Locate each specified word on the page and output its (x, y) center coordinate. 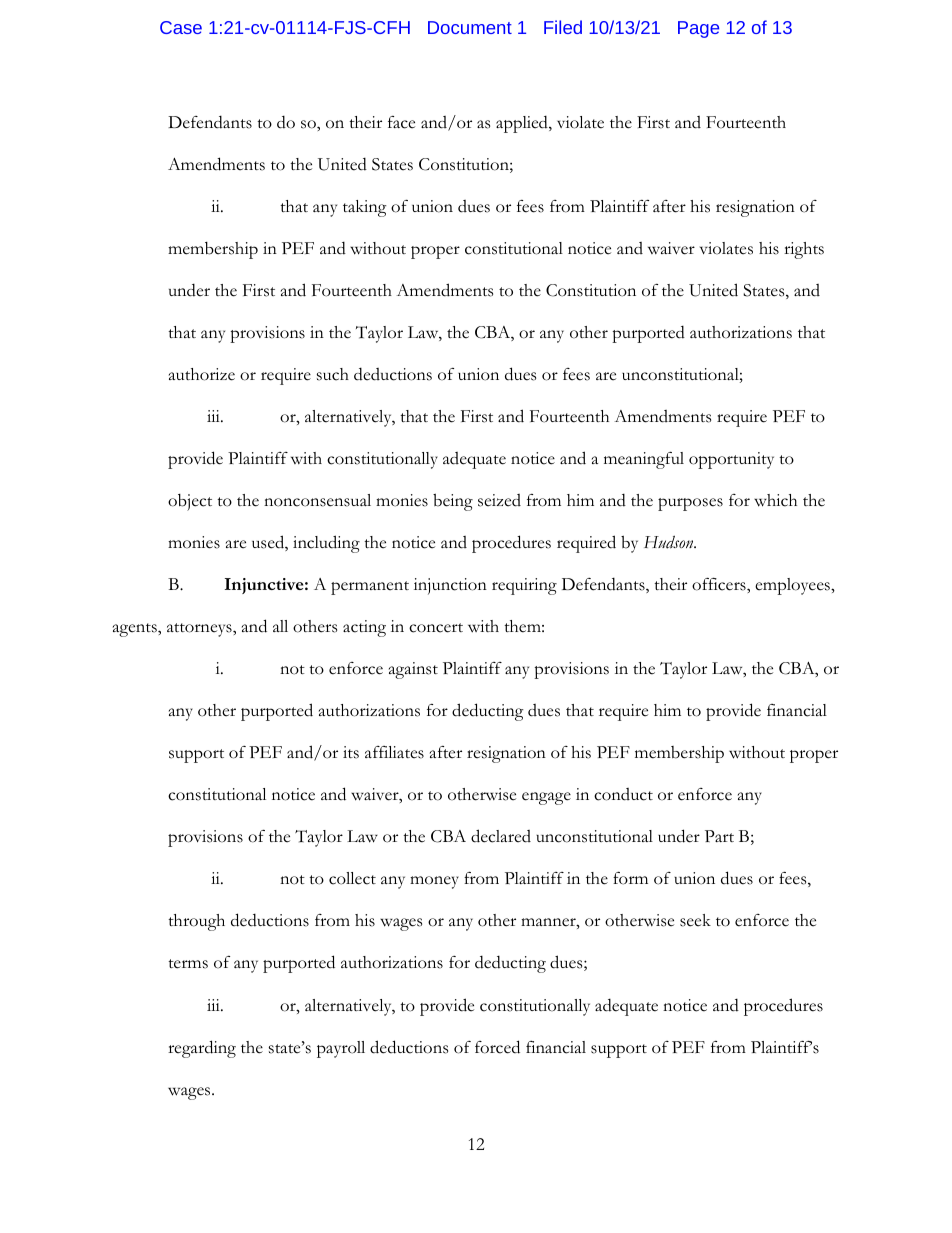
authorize (202, 374)
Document (470, 27)
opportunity (731, 460)
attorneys (200, 630)
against (413, 670)
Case (181, 27)
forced (497, 1047)
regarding (202, 1049)
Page (698, 29)
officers (720, 584)
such (333, 374)
